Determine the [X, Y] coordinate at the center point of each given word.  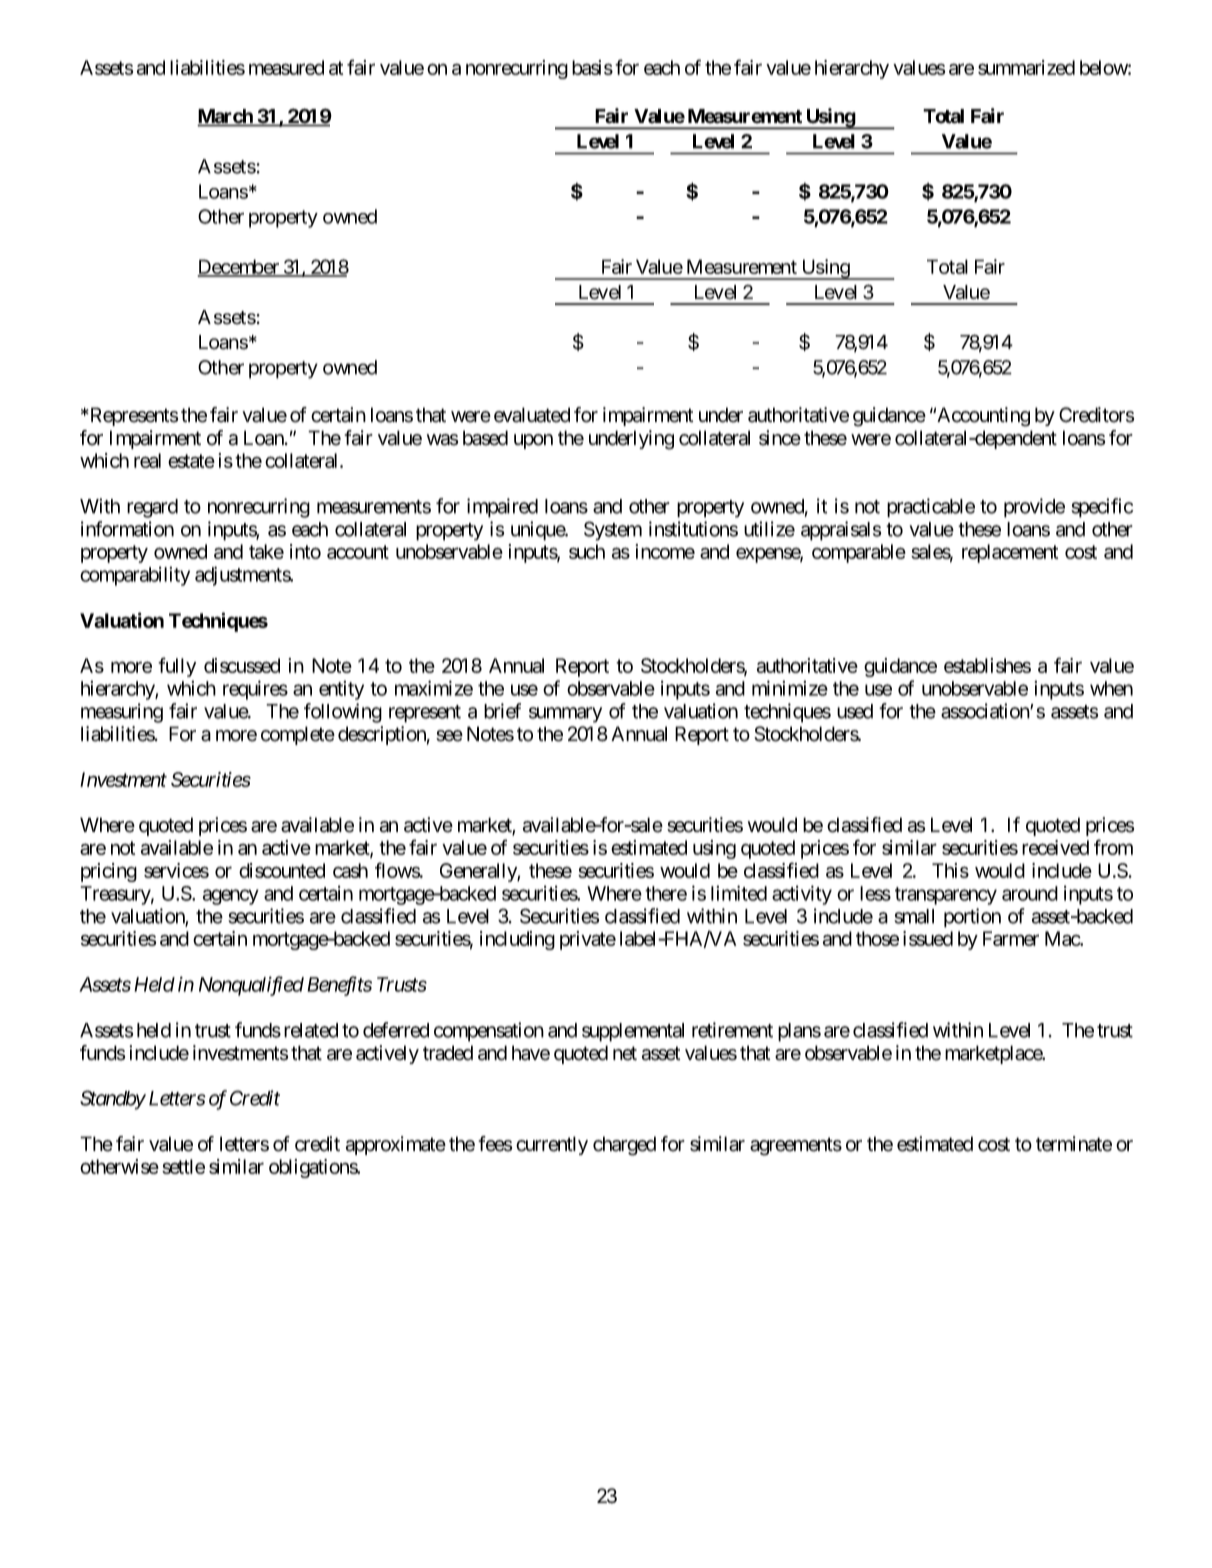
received [1055, 847]
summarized [1026, 67]
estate [191, 461]
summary [565, 715]
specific [1102, 508]
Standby [113, 1100]
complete [298, 735]
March [226, 117]
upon [533, 441]
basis [592, 67]
